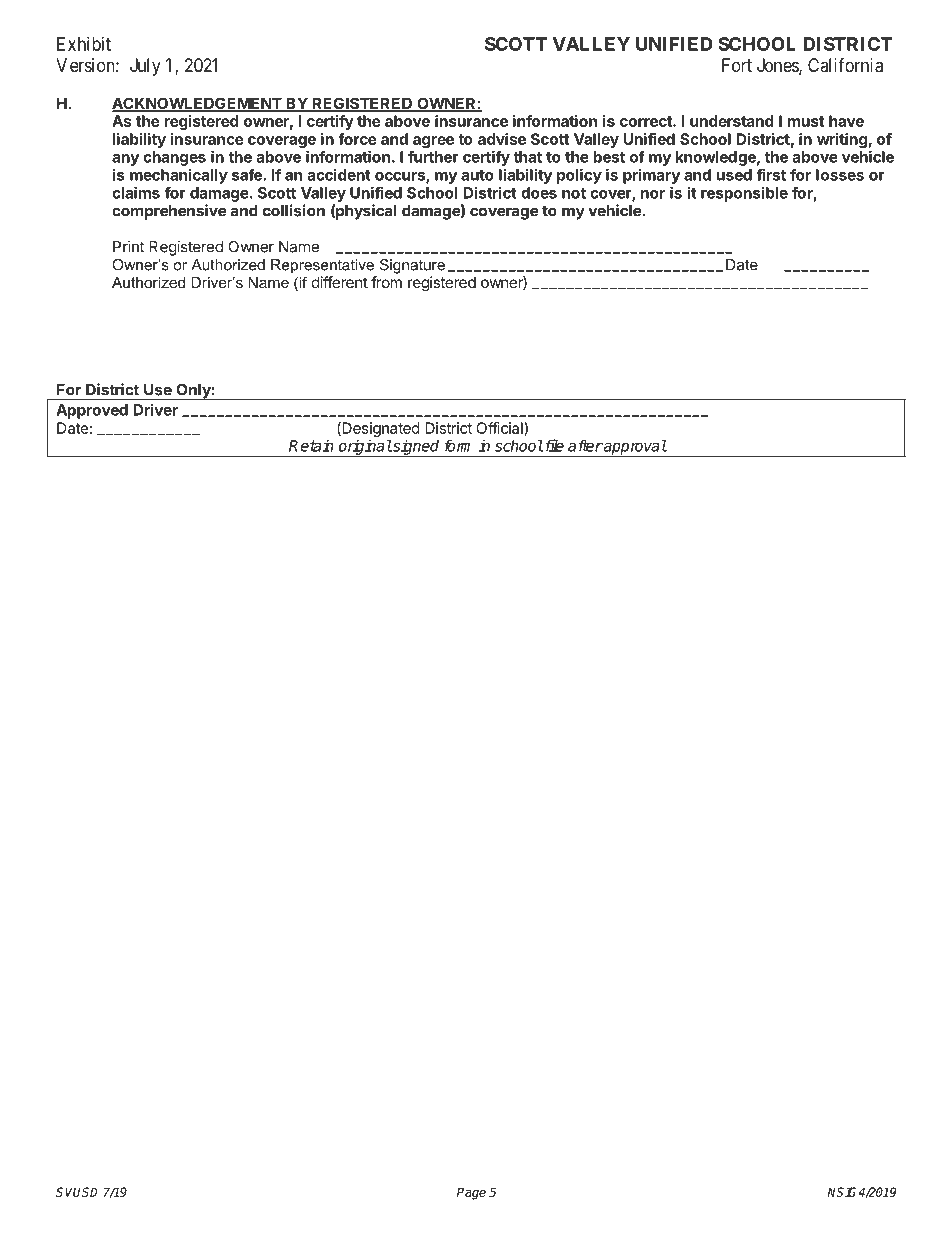 The height and width of the screenshot is (1233, 952). What do you see at coordinates (92, 411) in the screenshot?
I see `Approved` at bounding box center [92, 411].
